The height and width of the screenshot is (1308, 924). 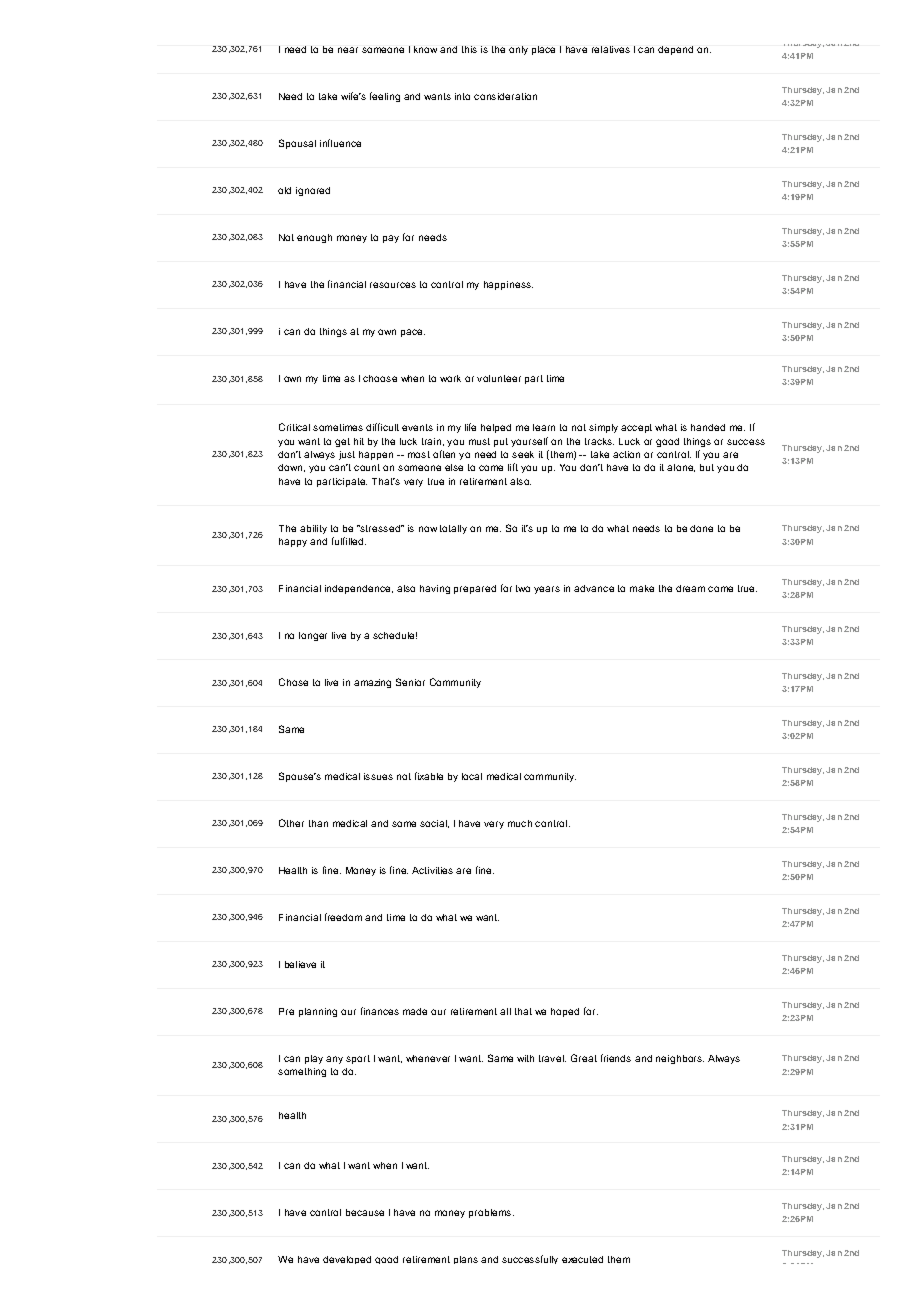 I want to click on relatives, so click(x=611, y=49).
